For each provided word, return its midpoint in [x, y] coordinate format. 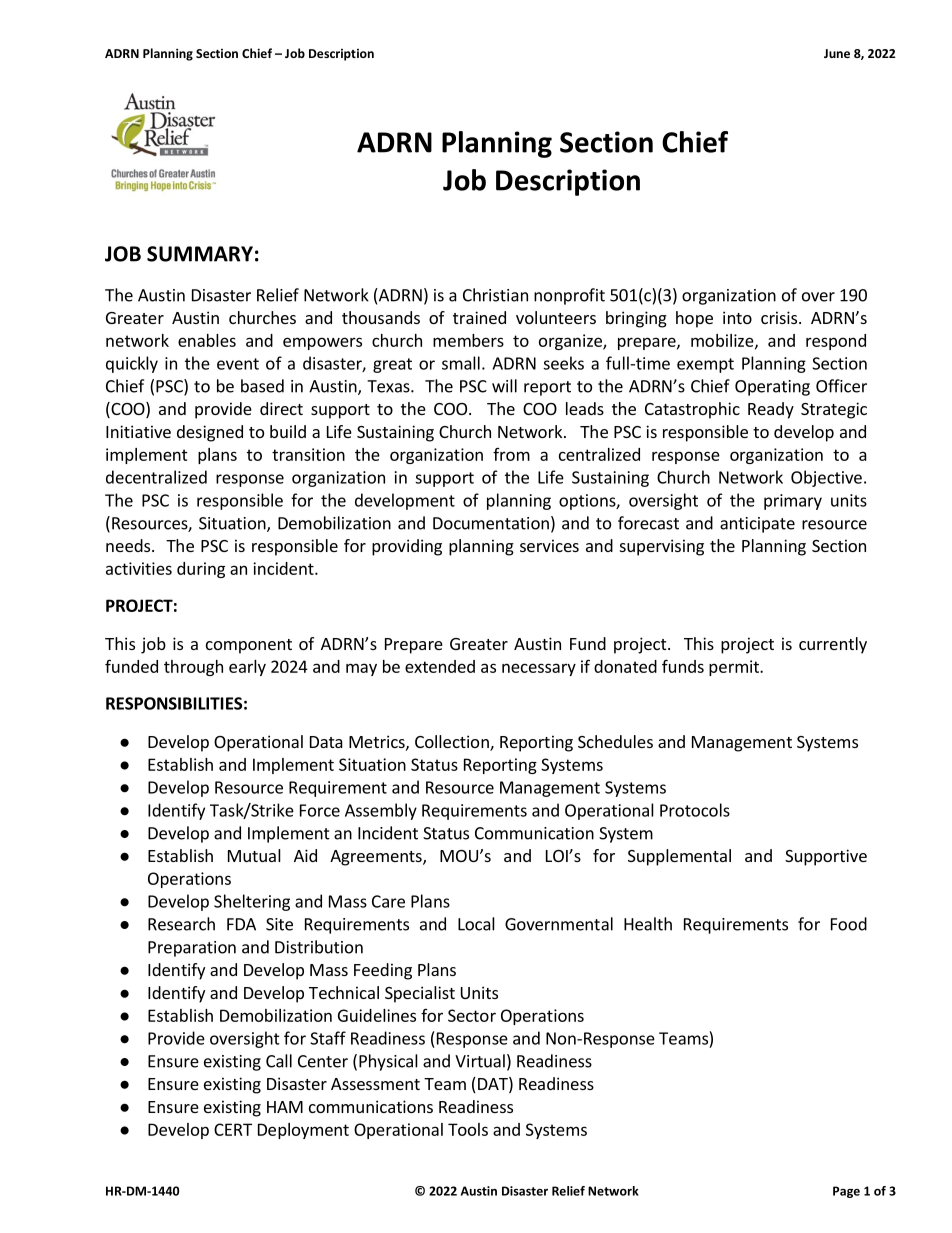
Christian [495, 295]
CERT [233, 1129]
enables [207, 340]
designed [210, 433]
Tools [468, 1129]
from [511, 454]
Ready [771, 410]
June [837, 53]
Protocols [695, 810]
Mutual [254, 855]
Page [846, 1192]
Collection [453, 743]
